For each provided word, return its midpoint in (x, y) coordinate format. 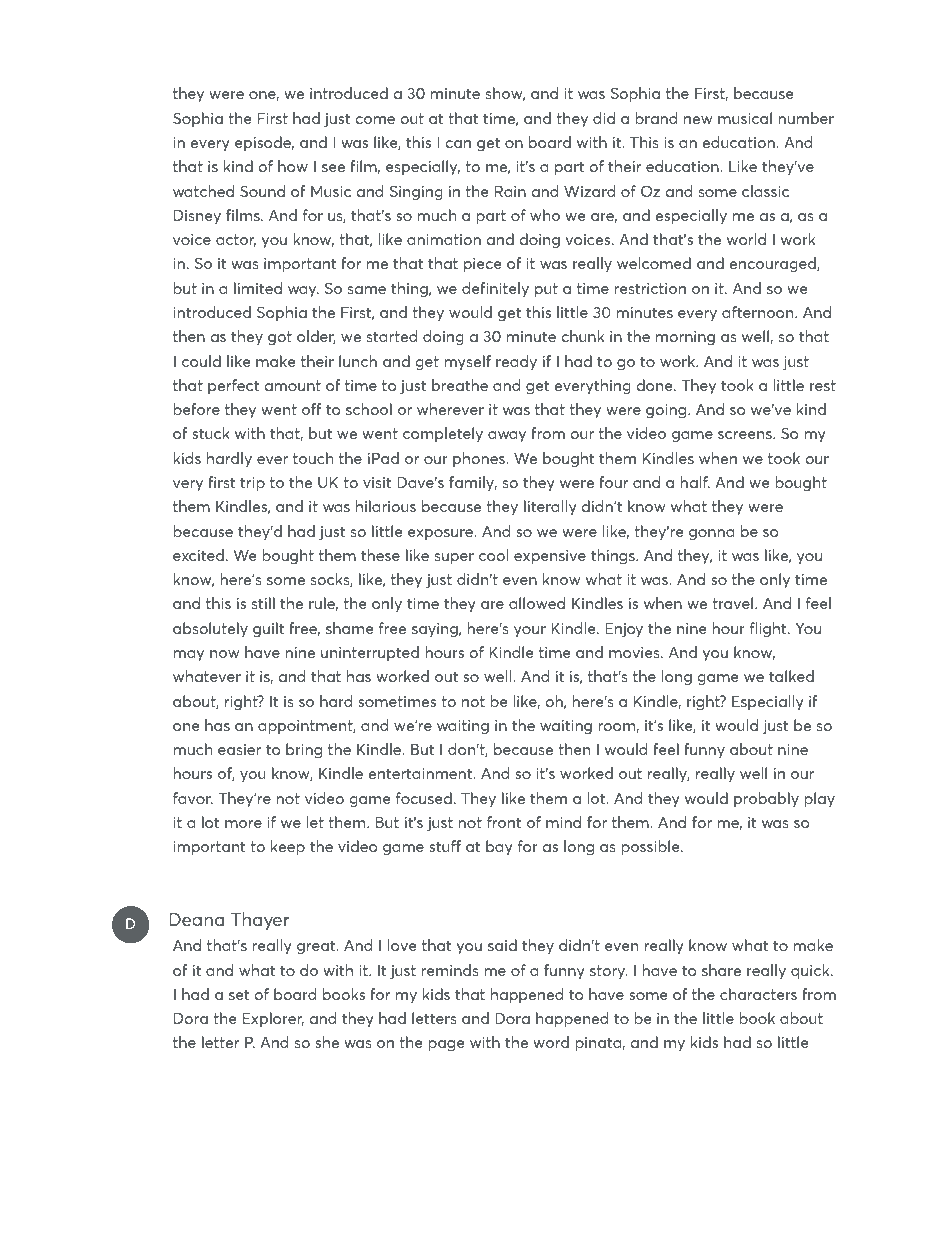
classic (765, 191)
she (327, 1042)
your (530, 631)
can (458, 144)
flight (769, 629)
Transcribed (657, 1186)
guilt (268, 629)
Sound (262, 191)
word (551, 1042)
